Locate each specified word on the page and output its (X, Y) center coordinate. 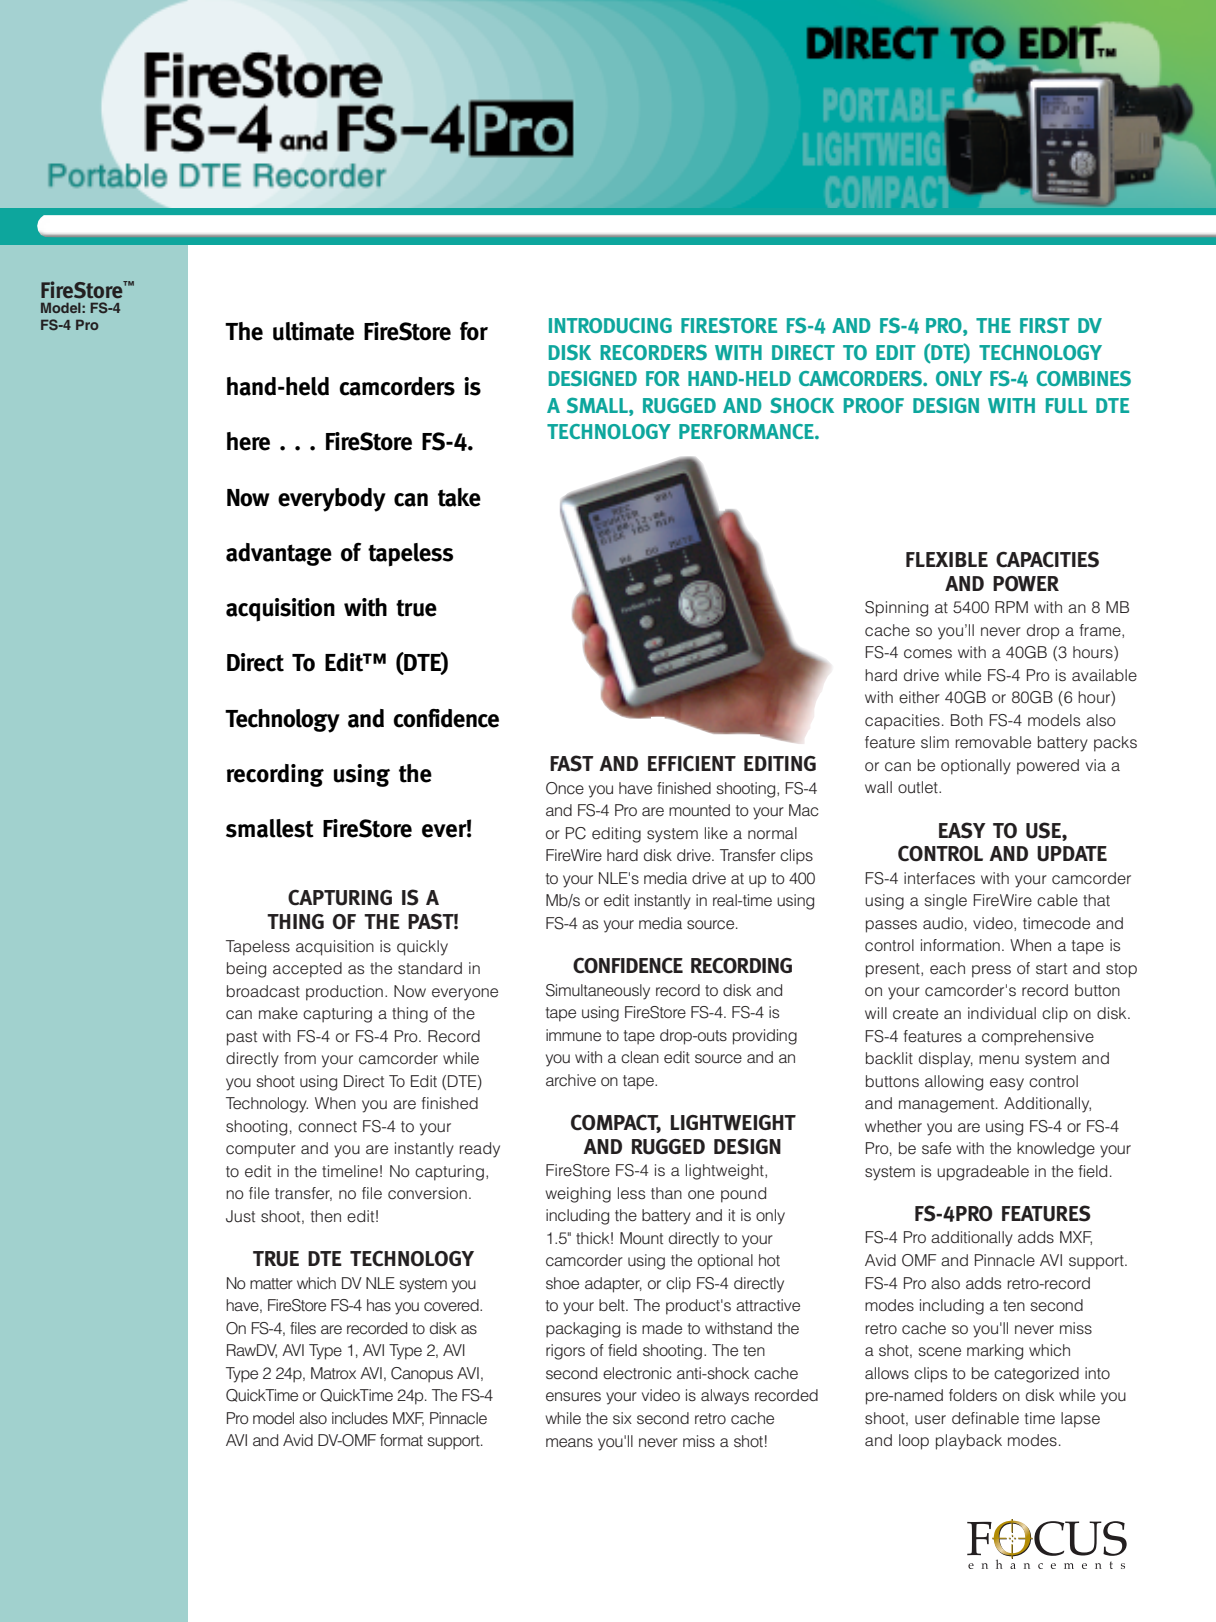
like (716, 833)
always (725, 1397)
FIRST (1045, 325)
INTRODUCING (610, 325)
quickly (422, 948)
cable (1057, 900)
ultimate (313, 331)
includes (360, 1418)
